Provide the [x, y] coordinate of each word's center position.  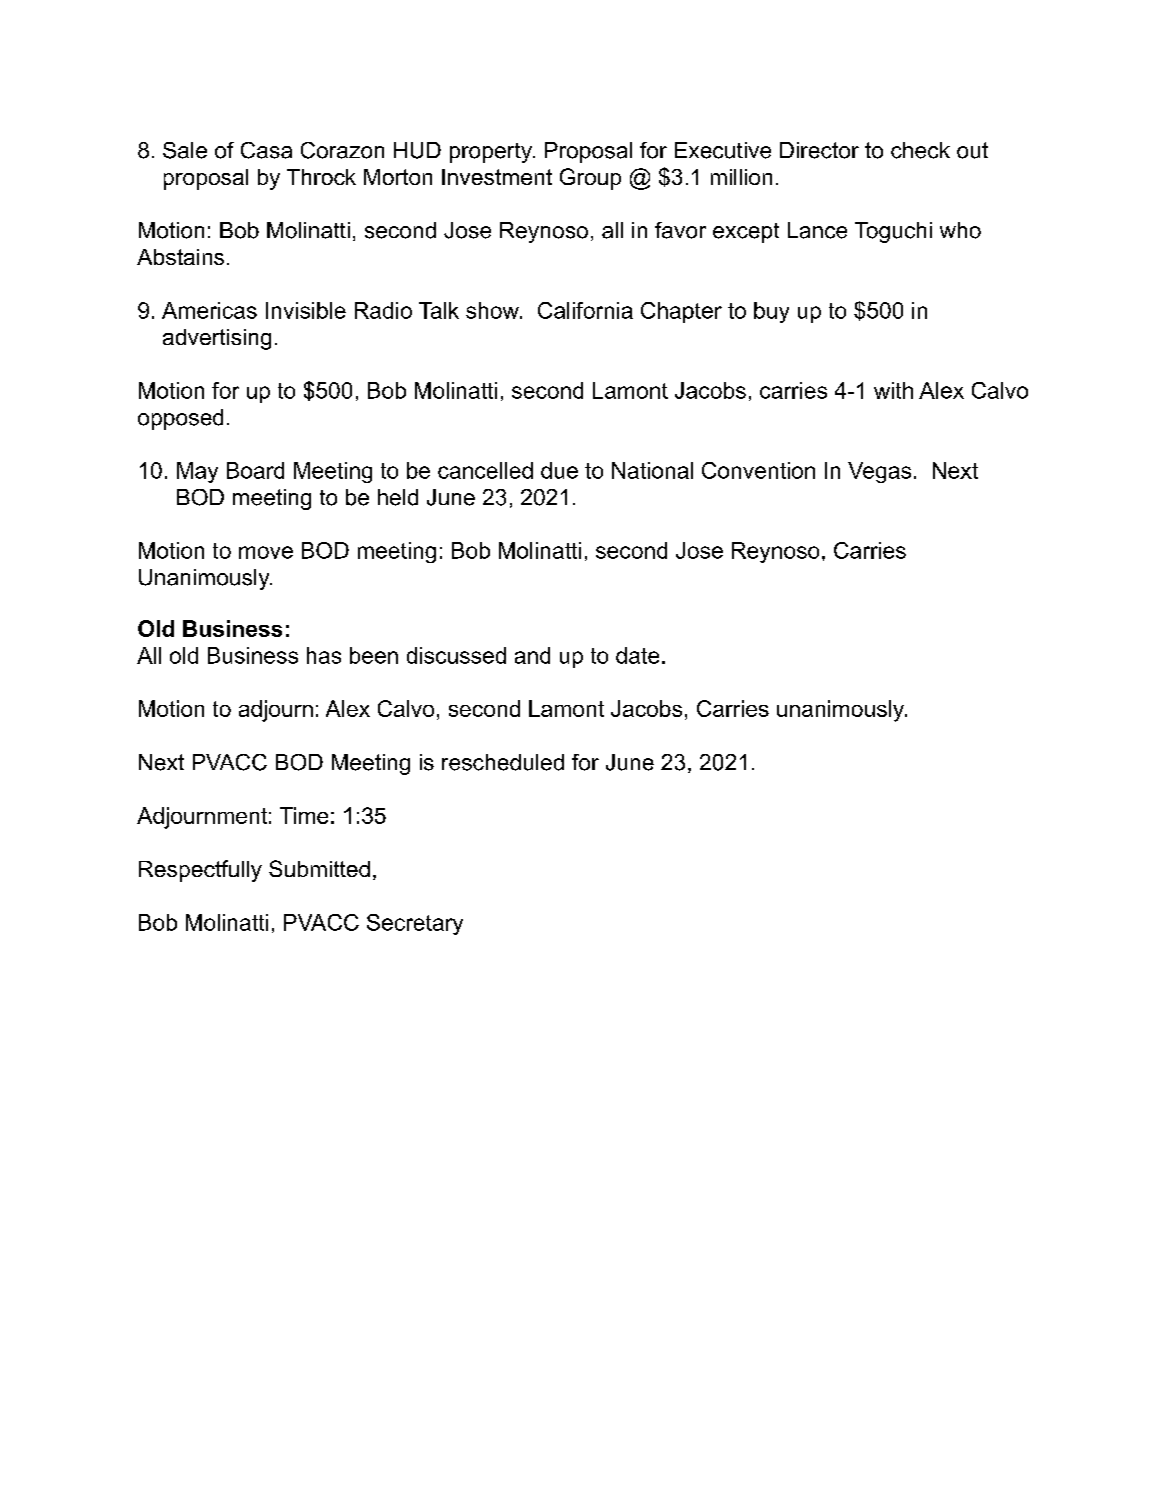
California [585, 310]
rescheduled [503, 762]
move [266, 552]
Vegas [879, 472]
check [920, 150]
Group [590, 179]
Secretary [415, 924]
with [893, 390]
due [559, 470]
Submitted [319, 868]
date [637, 655]
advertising [217, 339]
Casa [266, 150]
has [324, 655]
